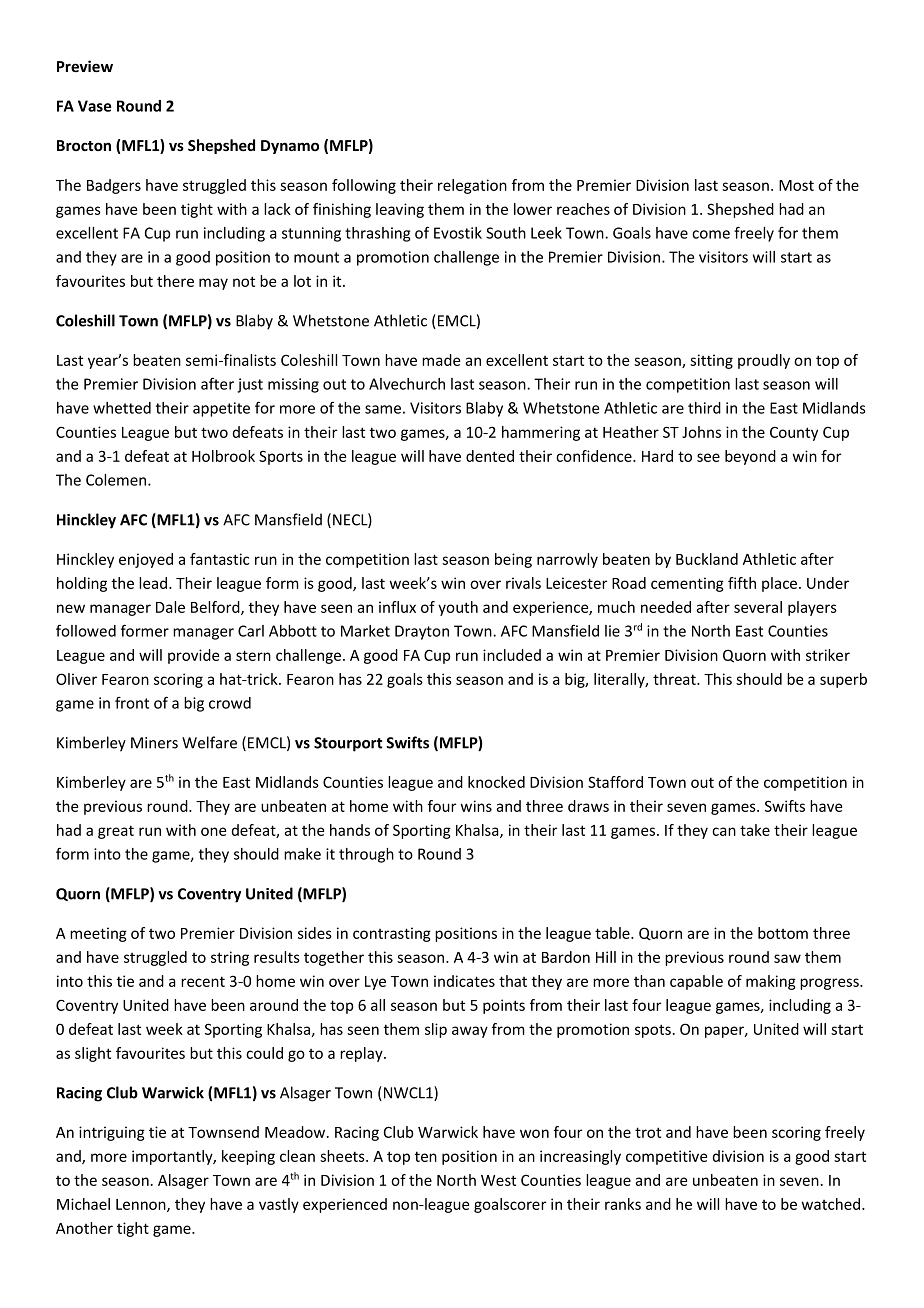  What do you see at coordinates (758, 607) in the page?
I see `several` at bounding box center [758, 607].
